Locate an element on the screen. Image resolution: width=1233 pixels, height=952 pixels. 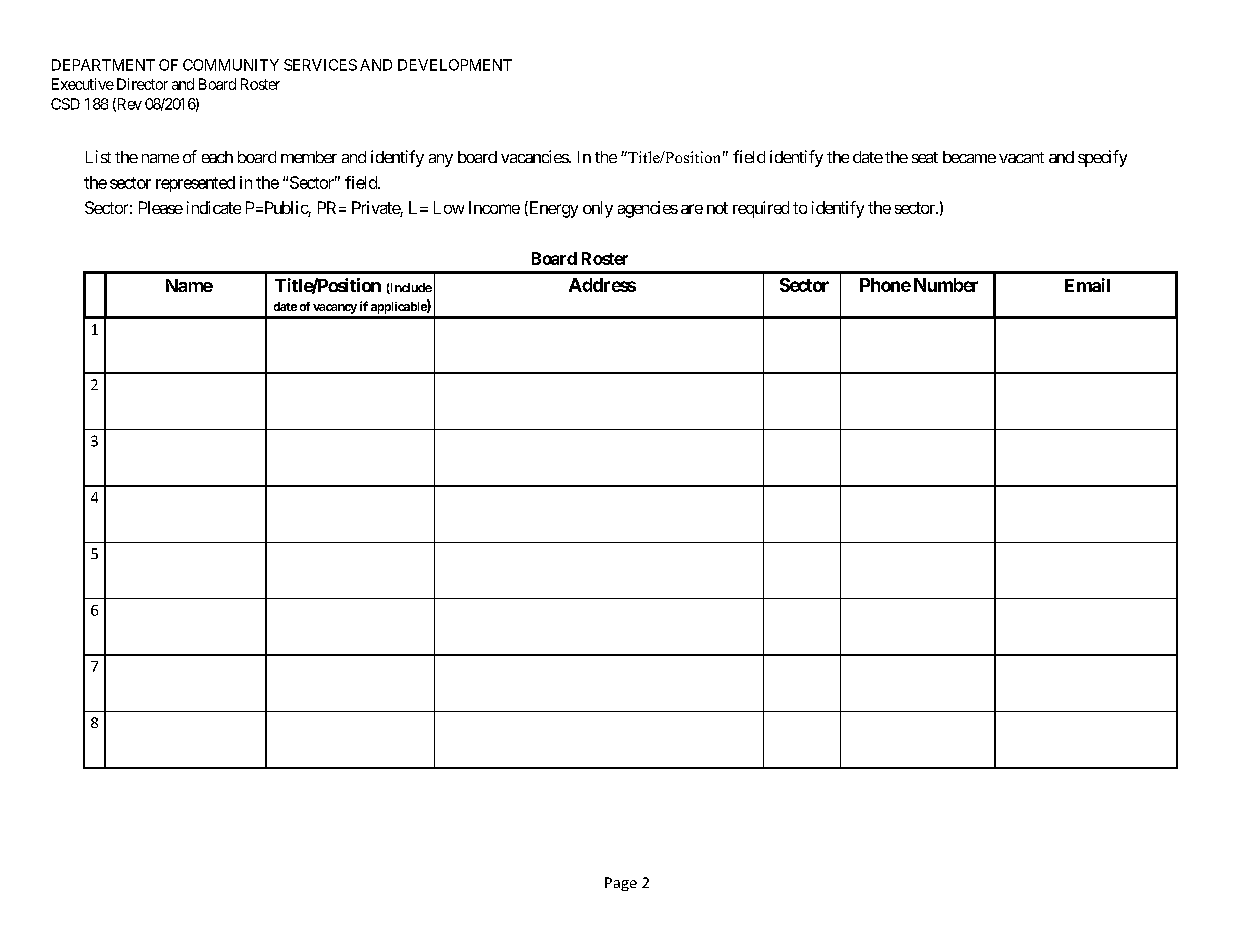
represented is located at coordinates (195, 184).
